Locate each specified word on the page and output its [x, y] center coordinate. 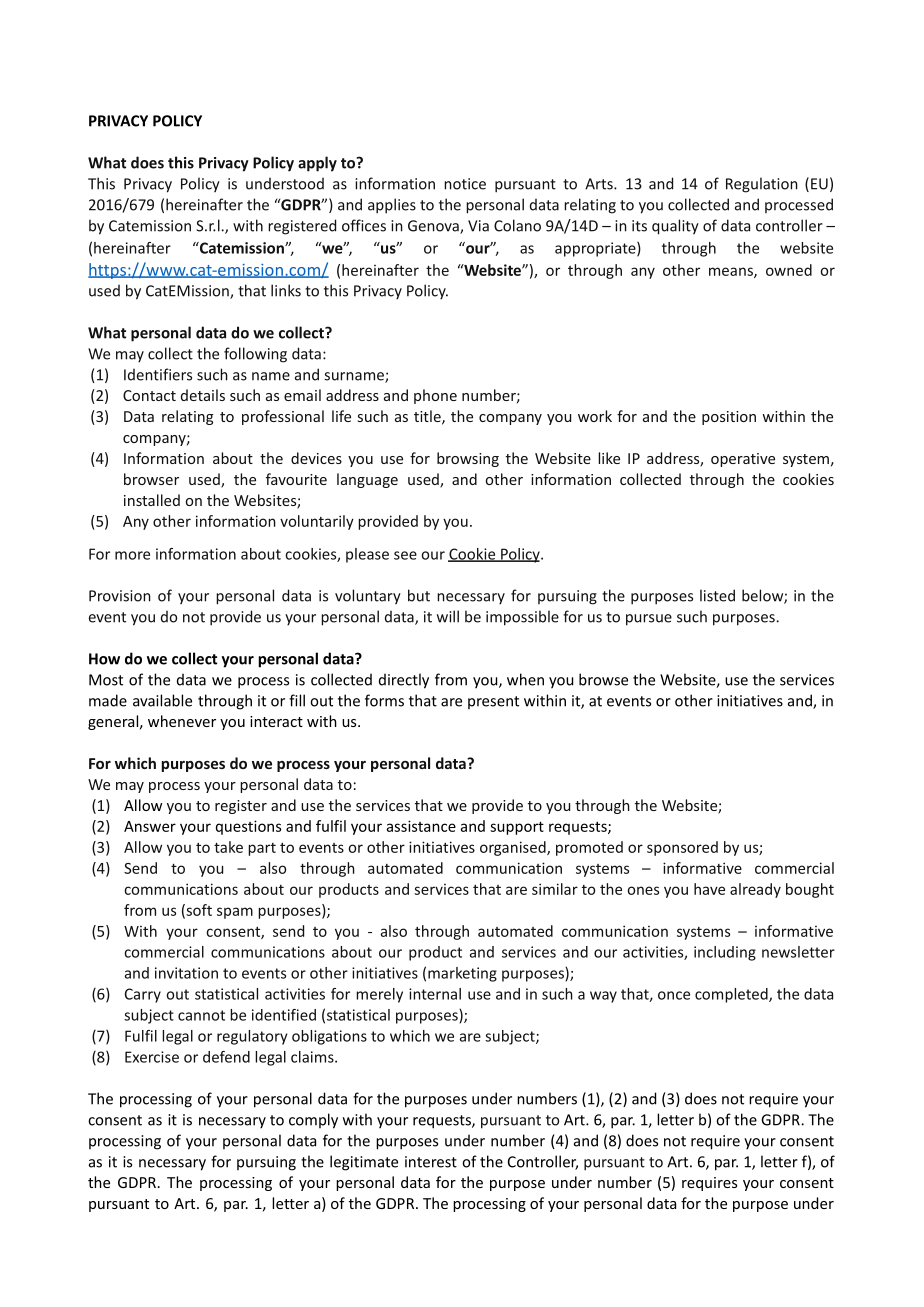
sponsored [682, 848]
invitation [186, 973]
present [493, 702]
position [729, 418]
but [419, 595]
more [132, 555]
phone [435, 396]
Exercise [152, 1057]
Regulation [762, 185]
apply [317, 164]
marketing [462, 974]
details [203, 395]
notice [465, 184]
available [162, 700]
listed [717, 595]
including [725, 953]
